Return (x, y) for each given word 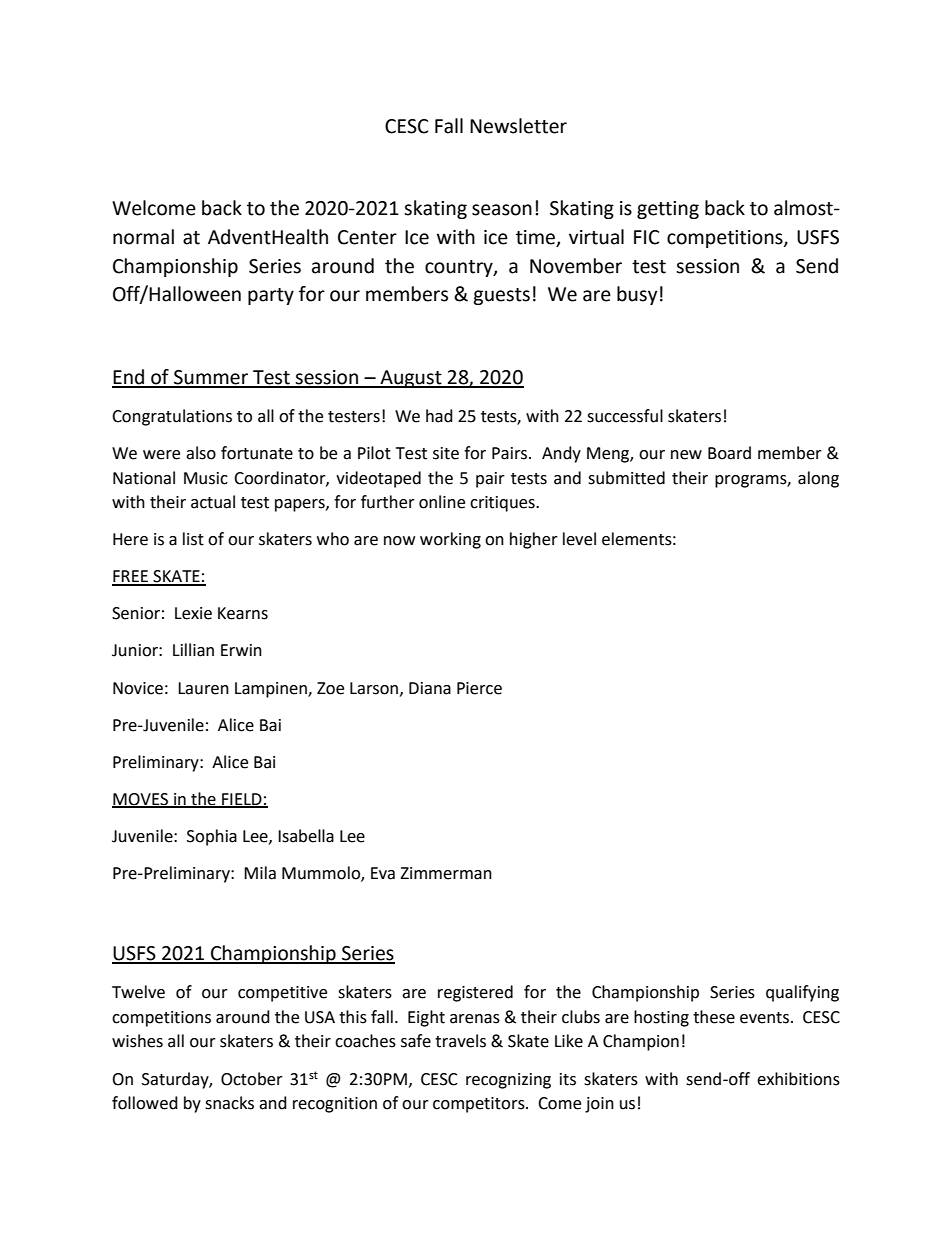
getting (668, 210)
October (252, 1079)
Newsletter (518, 126)
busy (637, 295)
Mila (260, 873)
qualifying (802, 993)
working (450, 540)
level (579, 539)
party (271, 296)
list (193, 539)
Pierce (479, 688)
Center (367, 237)
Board (729, 453)
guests (501, 296)
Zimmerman (446, 873)
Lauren (203, 688)
